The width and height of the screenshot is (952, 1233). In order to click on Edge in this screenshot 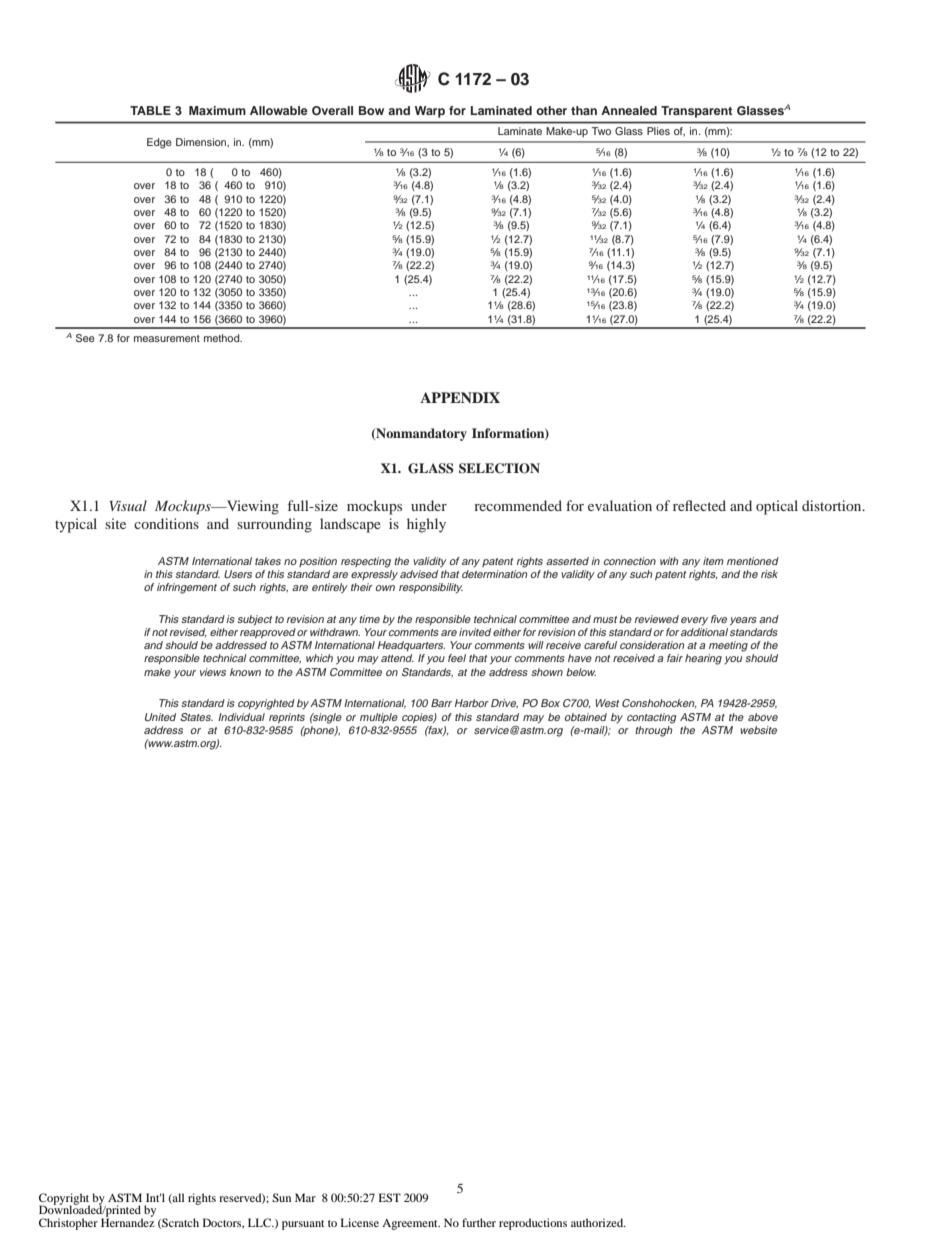, I will do `click(159, 143)`.
